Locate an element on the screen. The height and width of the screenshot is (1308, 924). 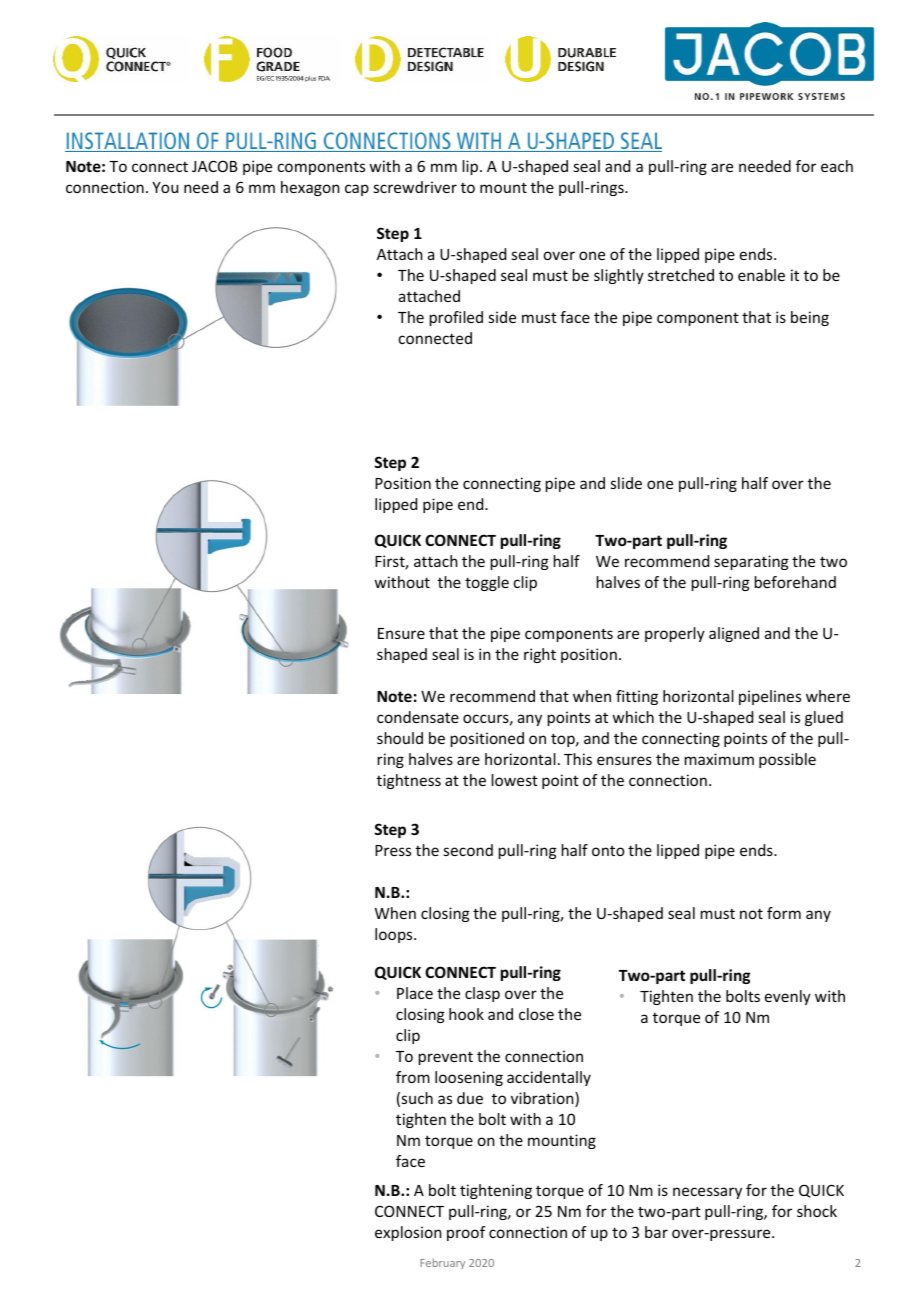
second is located at coordinates (468, 850).
